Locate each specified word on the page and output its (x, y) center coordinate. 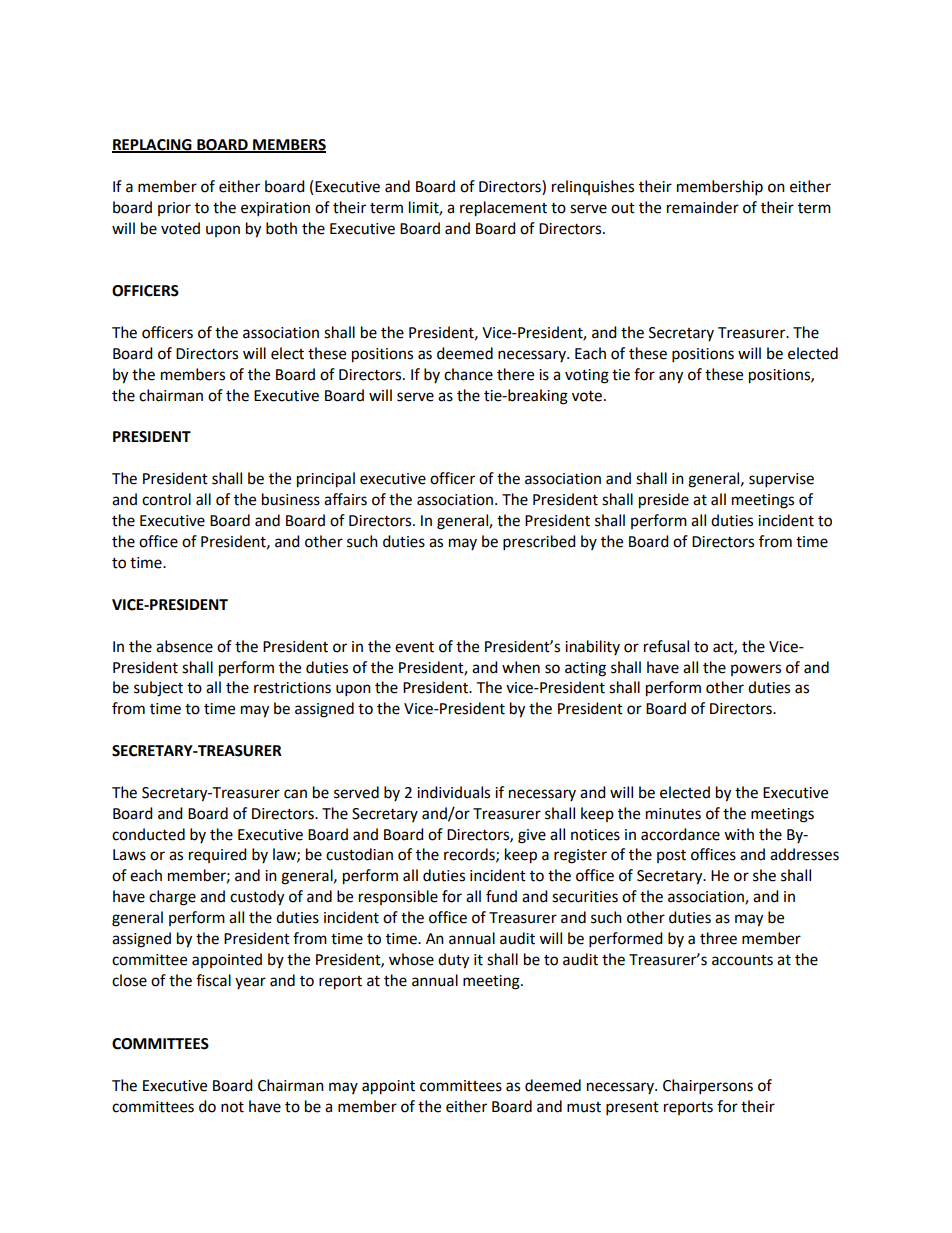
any (671, 377)
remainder (703, 207)
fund (501, 896)
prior (174, 209)
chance (468, 374)
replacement (503, 209)
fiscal (213, 980)
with (739, 834)
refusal (666, 646)
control (166, 499)
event (414, 647)
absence (184, 646)
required (218, 855)
